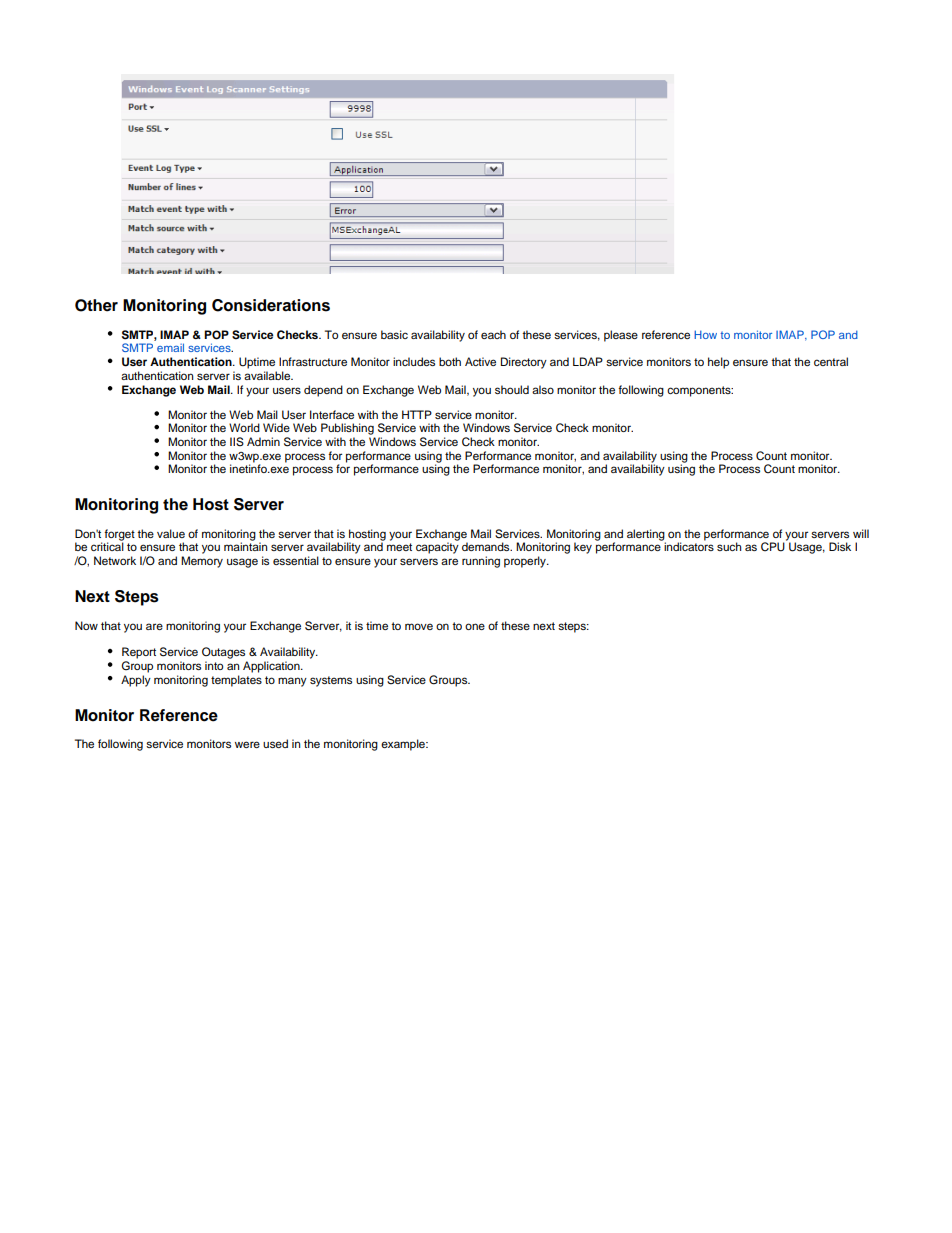  What do you see at coordinates (247, 744) in the screenshot?
I see `were` at bounding box center [247, 744].
